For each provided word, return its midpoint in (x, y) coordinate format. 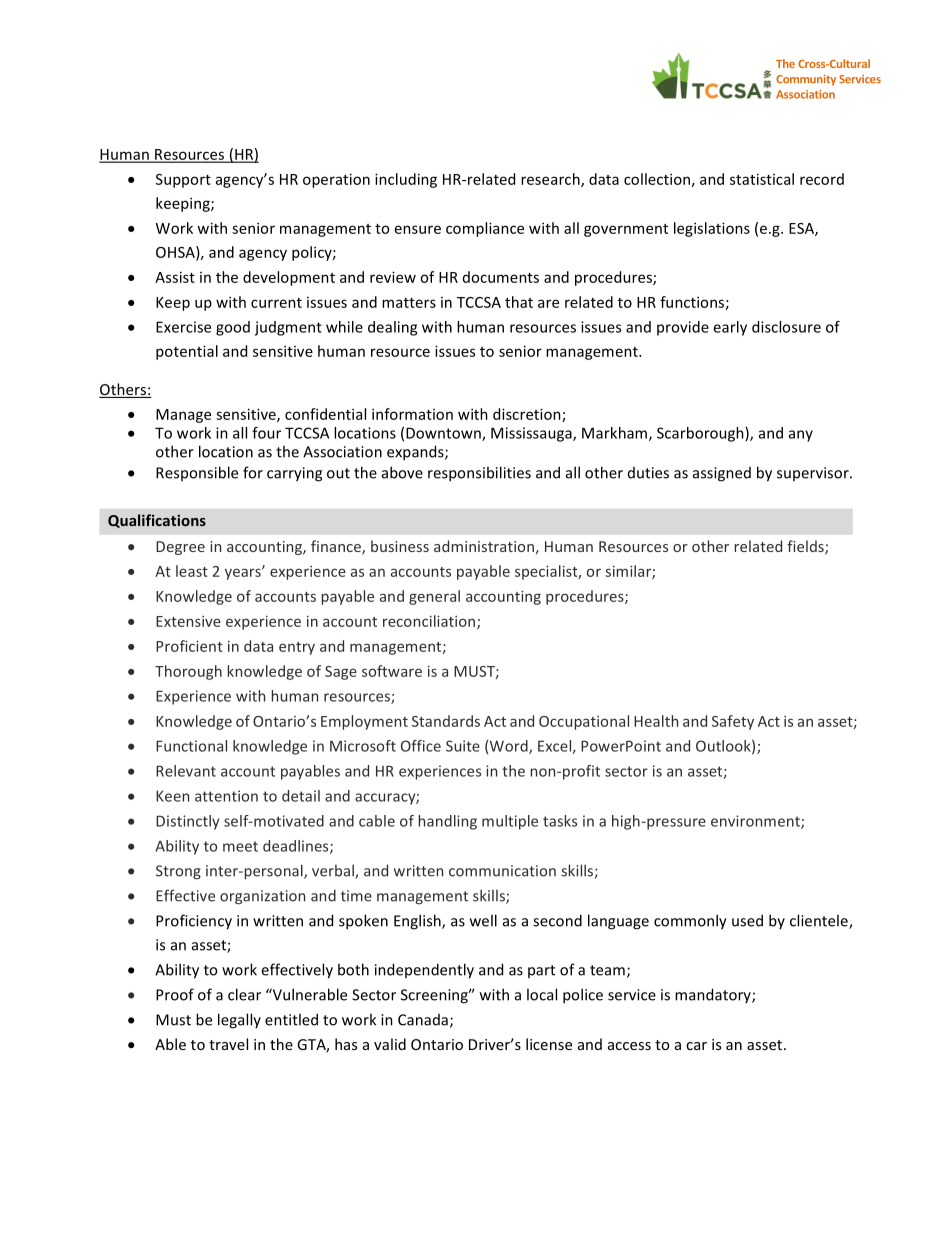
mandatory (714, 995)
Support (183, 181)
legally (239, 1021)
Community (806, 80)
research (551, 180)
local (542, 994)
